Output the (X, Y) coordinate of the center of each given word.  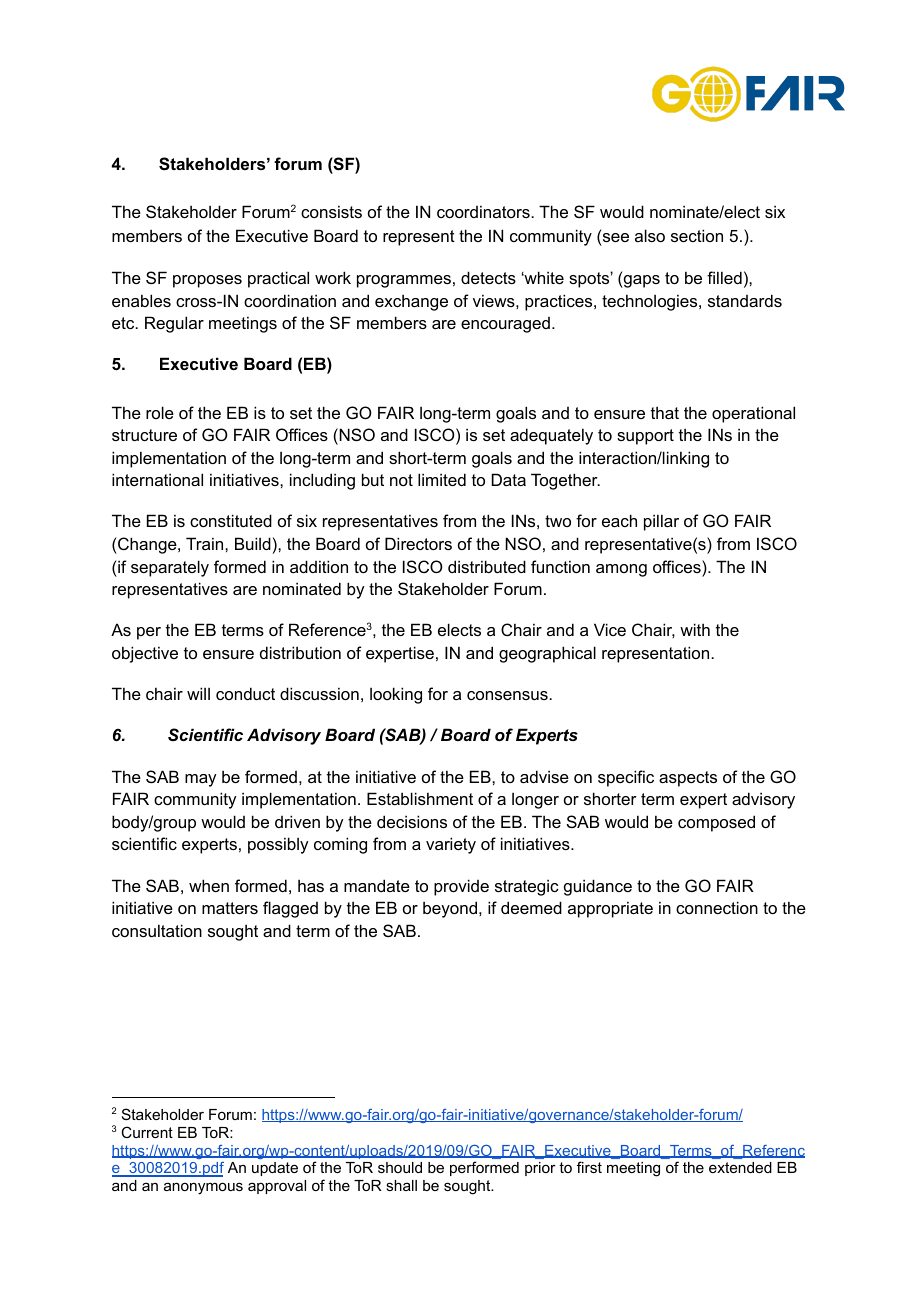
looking (396, 695)
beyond (450, 909)
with (695, 629)
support (645, 437)
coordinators (484, 211)
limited (442, 479)
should (400, 1167)
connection (717, 907)
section (697, 235)
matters (230, 908)
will (198, 693)
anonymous (203, 1188)
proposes (207, 281)
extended (740, 1167)
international (157, 479)
